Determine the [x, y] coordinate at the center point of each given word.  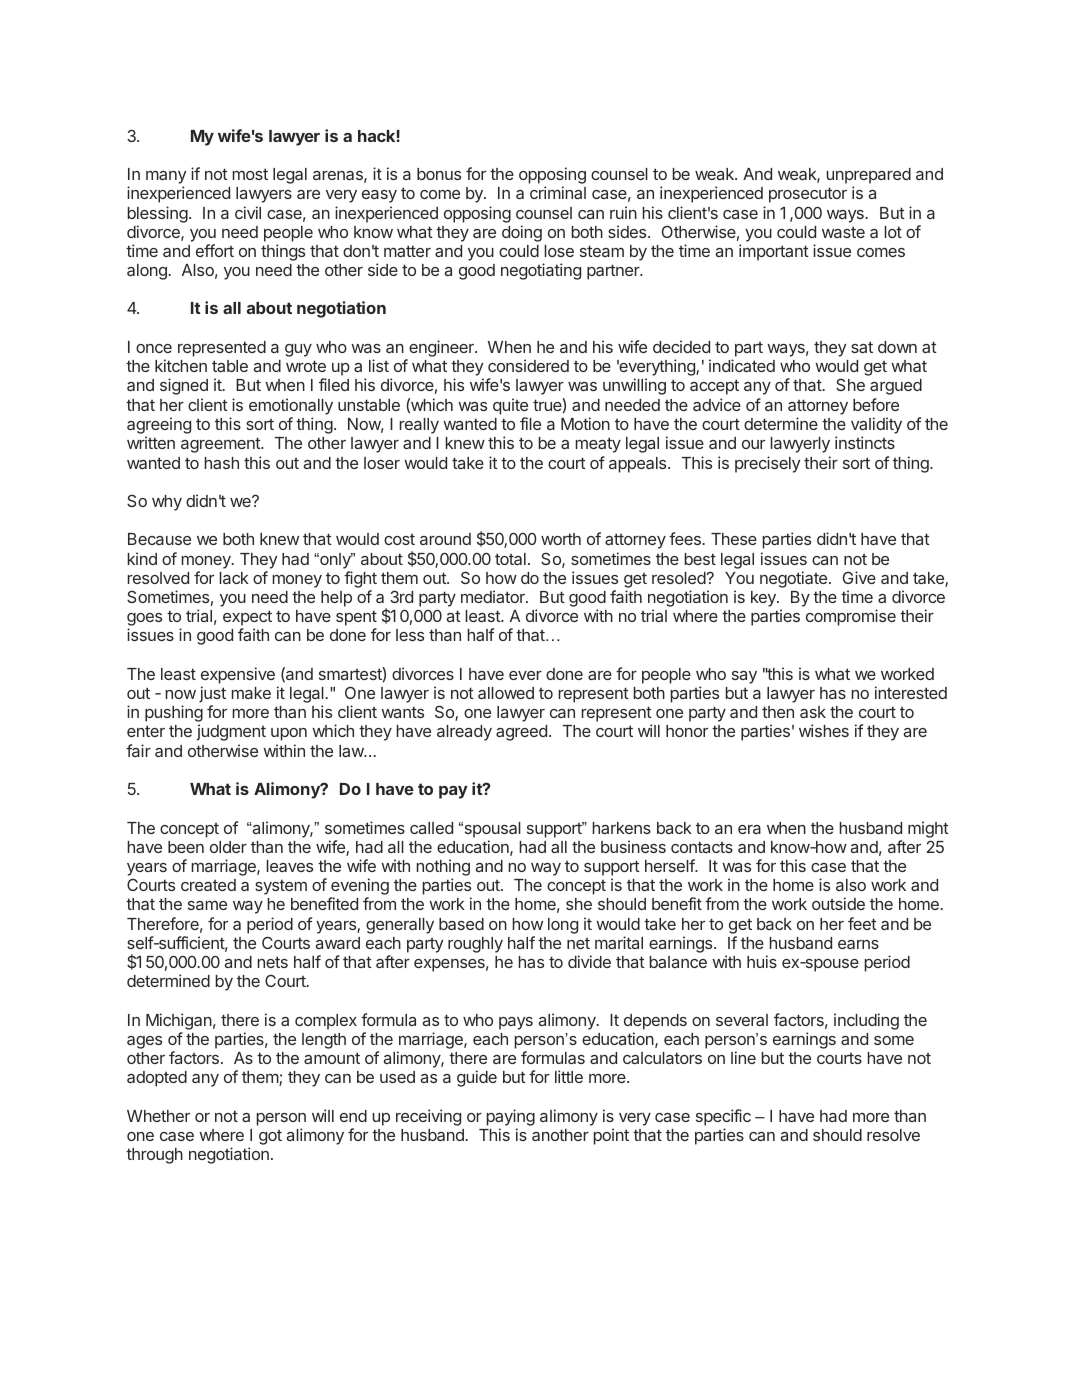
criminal [558, 192]
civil [248, 212]
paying [511, 1119]
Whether [158, 1116]
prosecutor [808, 195]
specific [723, 1117]
